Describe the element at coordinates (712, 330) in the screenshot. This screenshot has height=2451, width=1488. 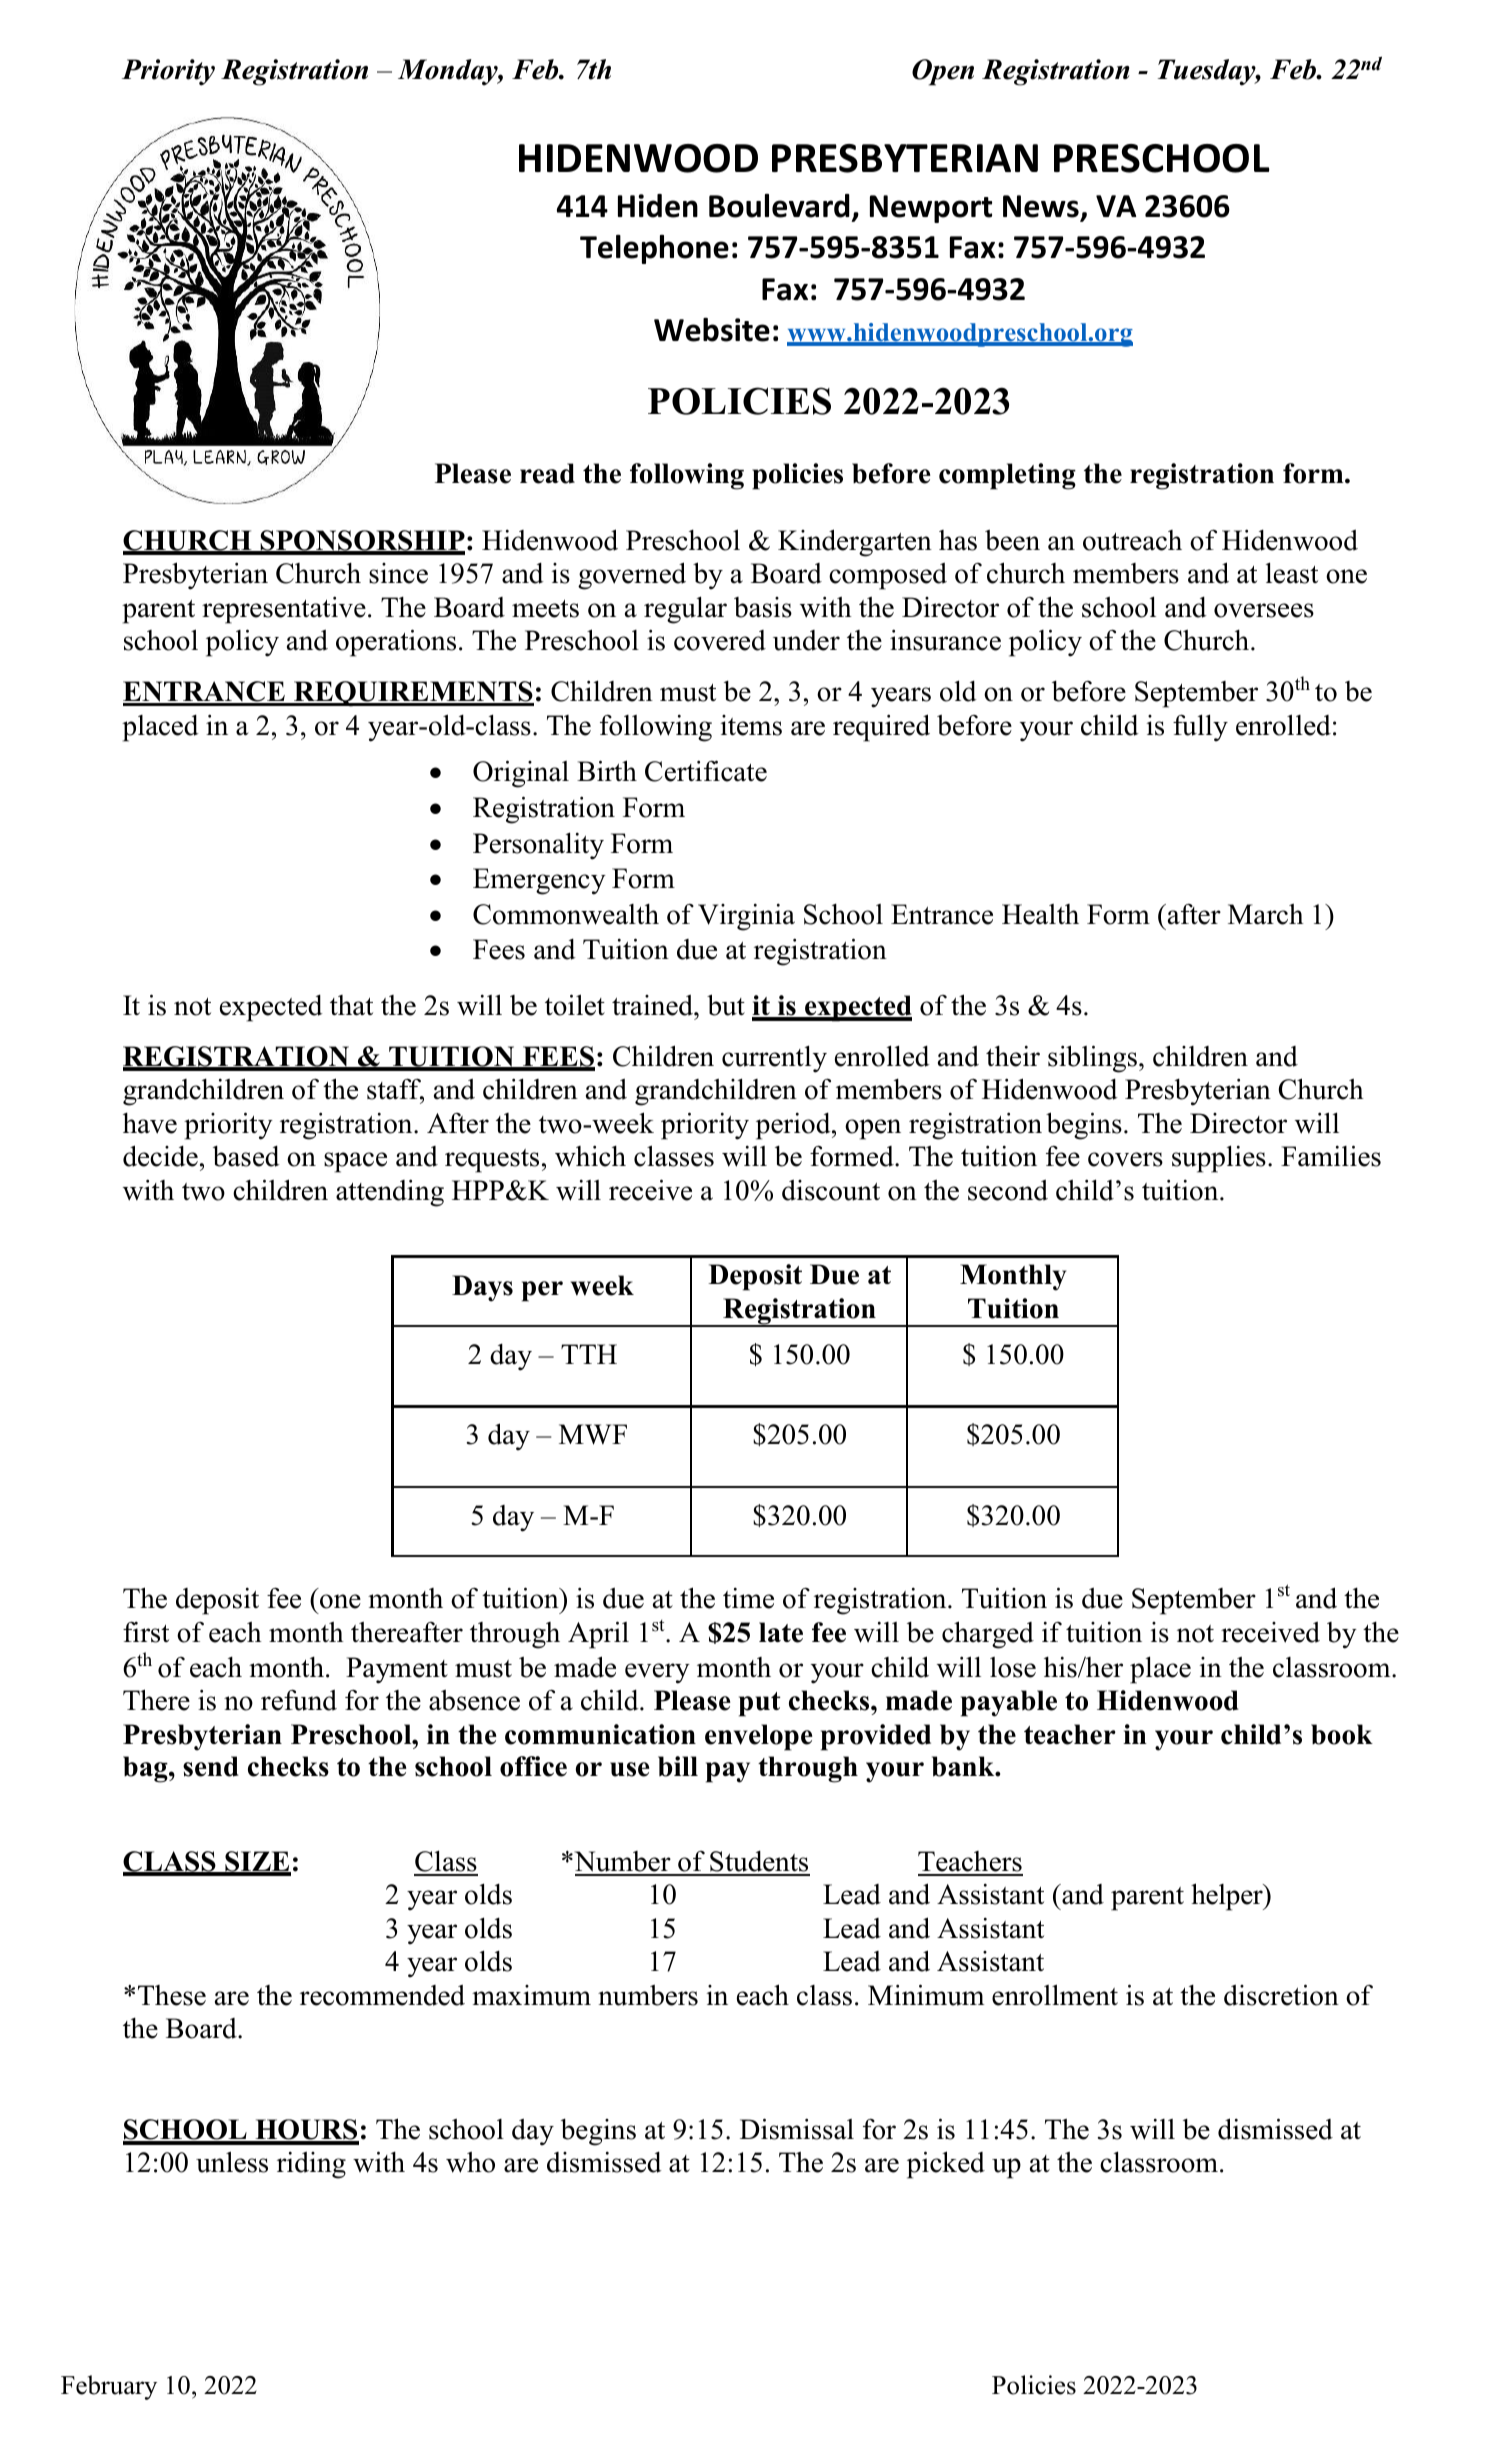
I see `Website` at that location.
